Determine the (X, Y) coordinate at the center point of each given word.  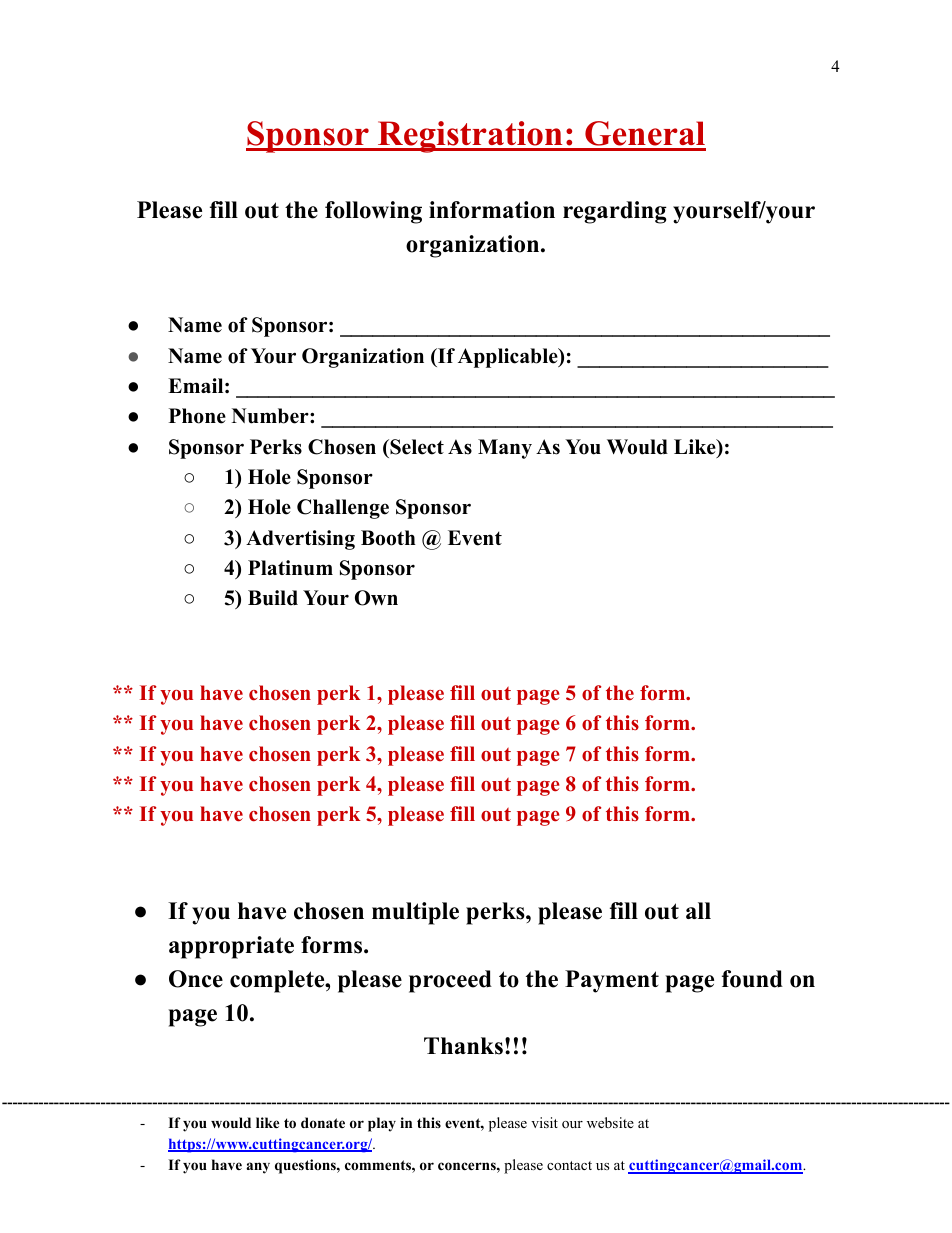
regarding (615, 212)
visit (544, 1122)
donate (323, 1122)
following (373, 212)
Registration (470, 137)
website (610, 1122)
